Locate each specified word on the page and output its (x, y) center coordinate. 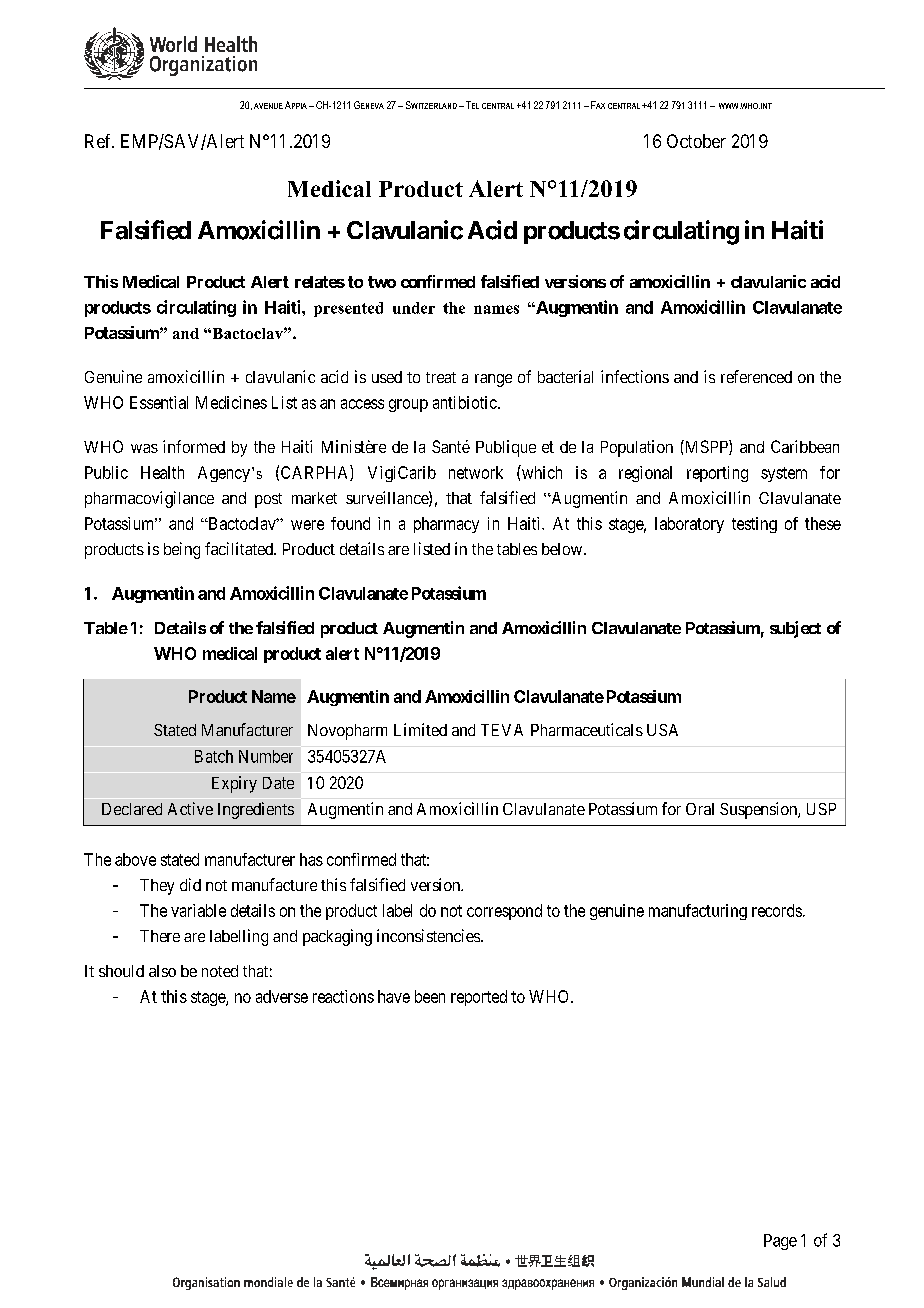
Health (162, 472)
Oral (700, 809)
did (190, 884)
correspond (504, 912)
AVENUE (268, 106)
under (414, 308)
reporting (717, 474)
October (696, 141)
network (476, 472)
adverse (282, 996)
